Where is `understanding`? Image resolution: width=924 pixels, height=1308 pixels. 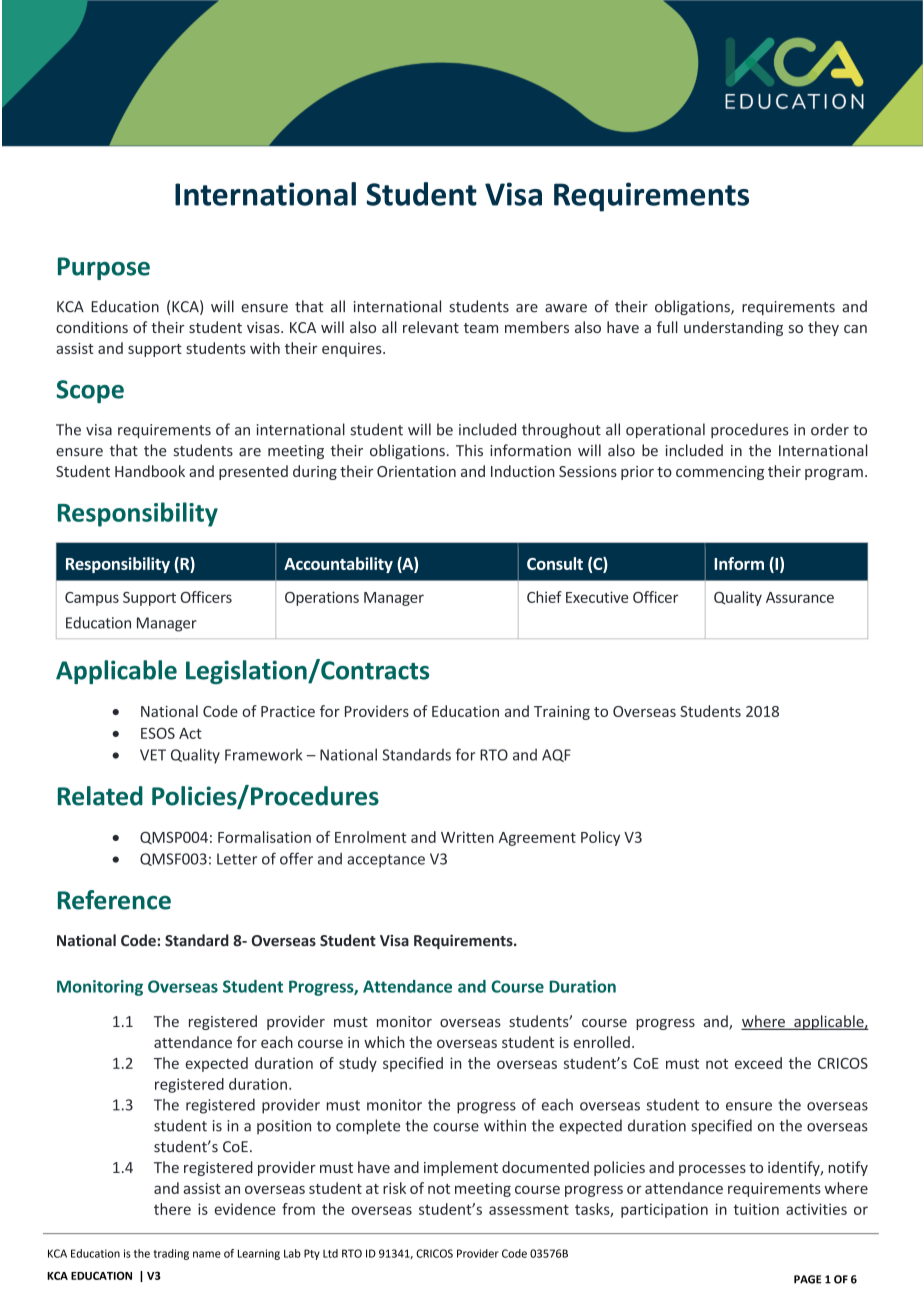 understanding is located at coordinates (733, 328).
